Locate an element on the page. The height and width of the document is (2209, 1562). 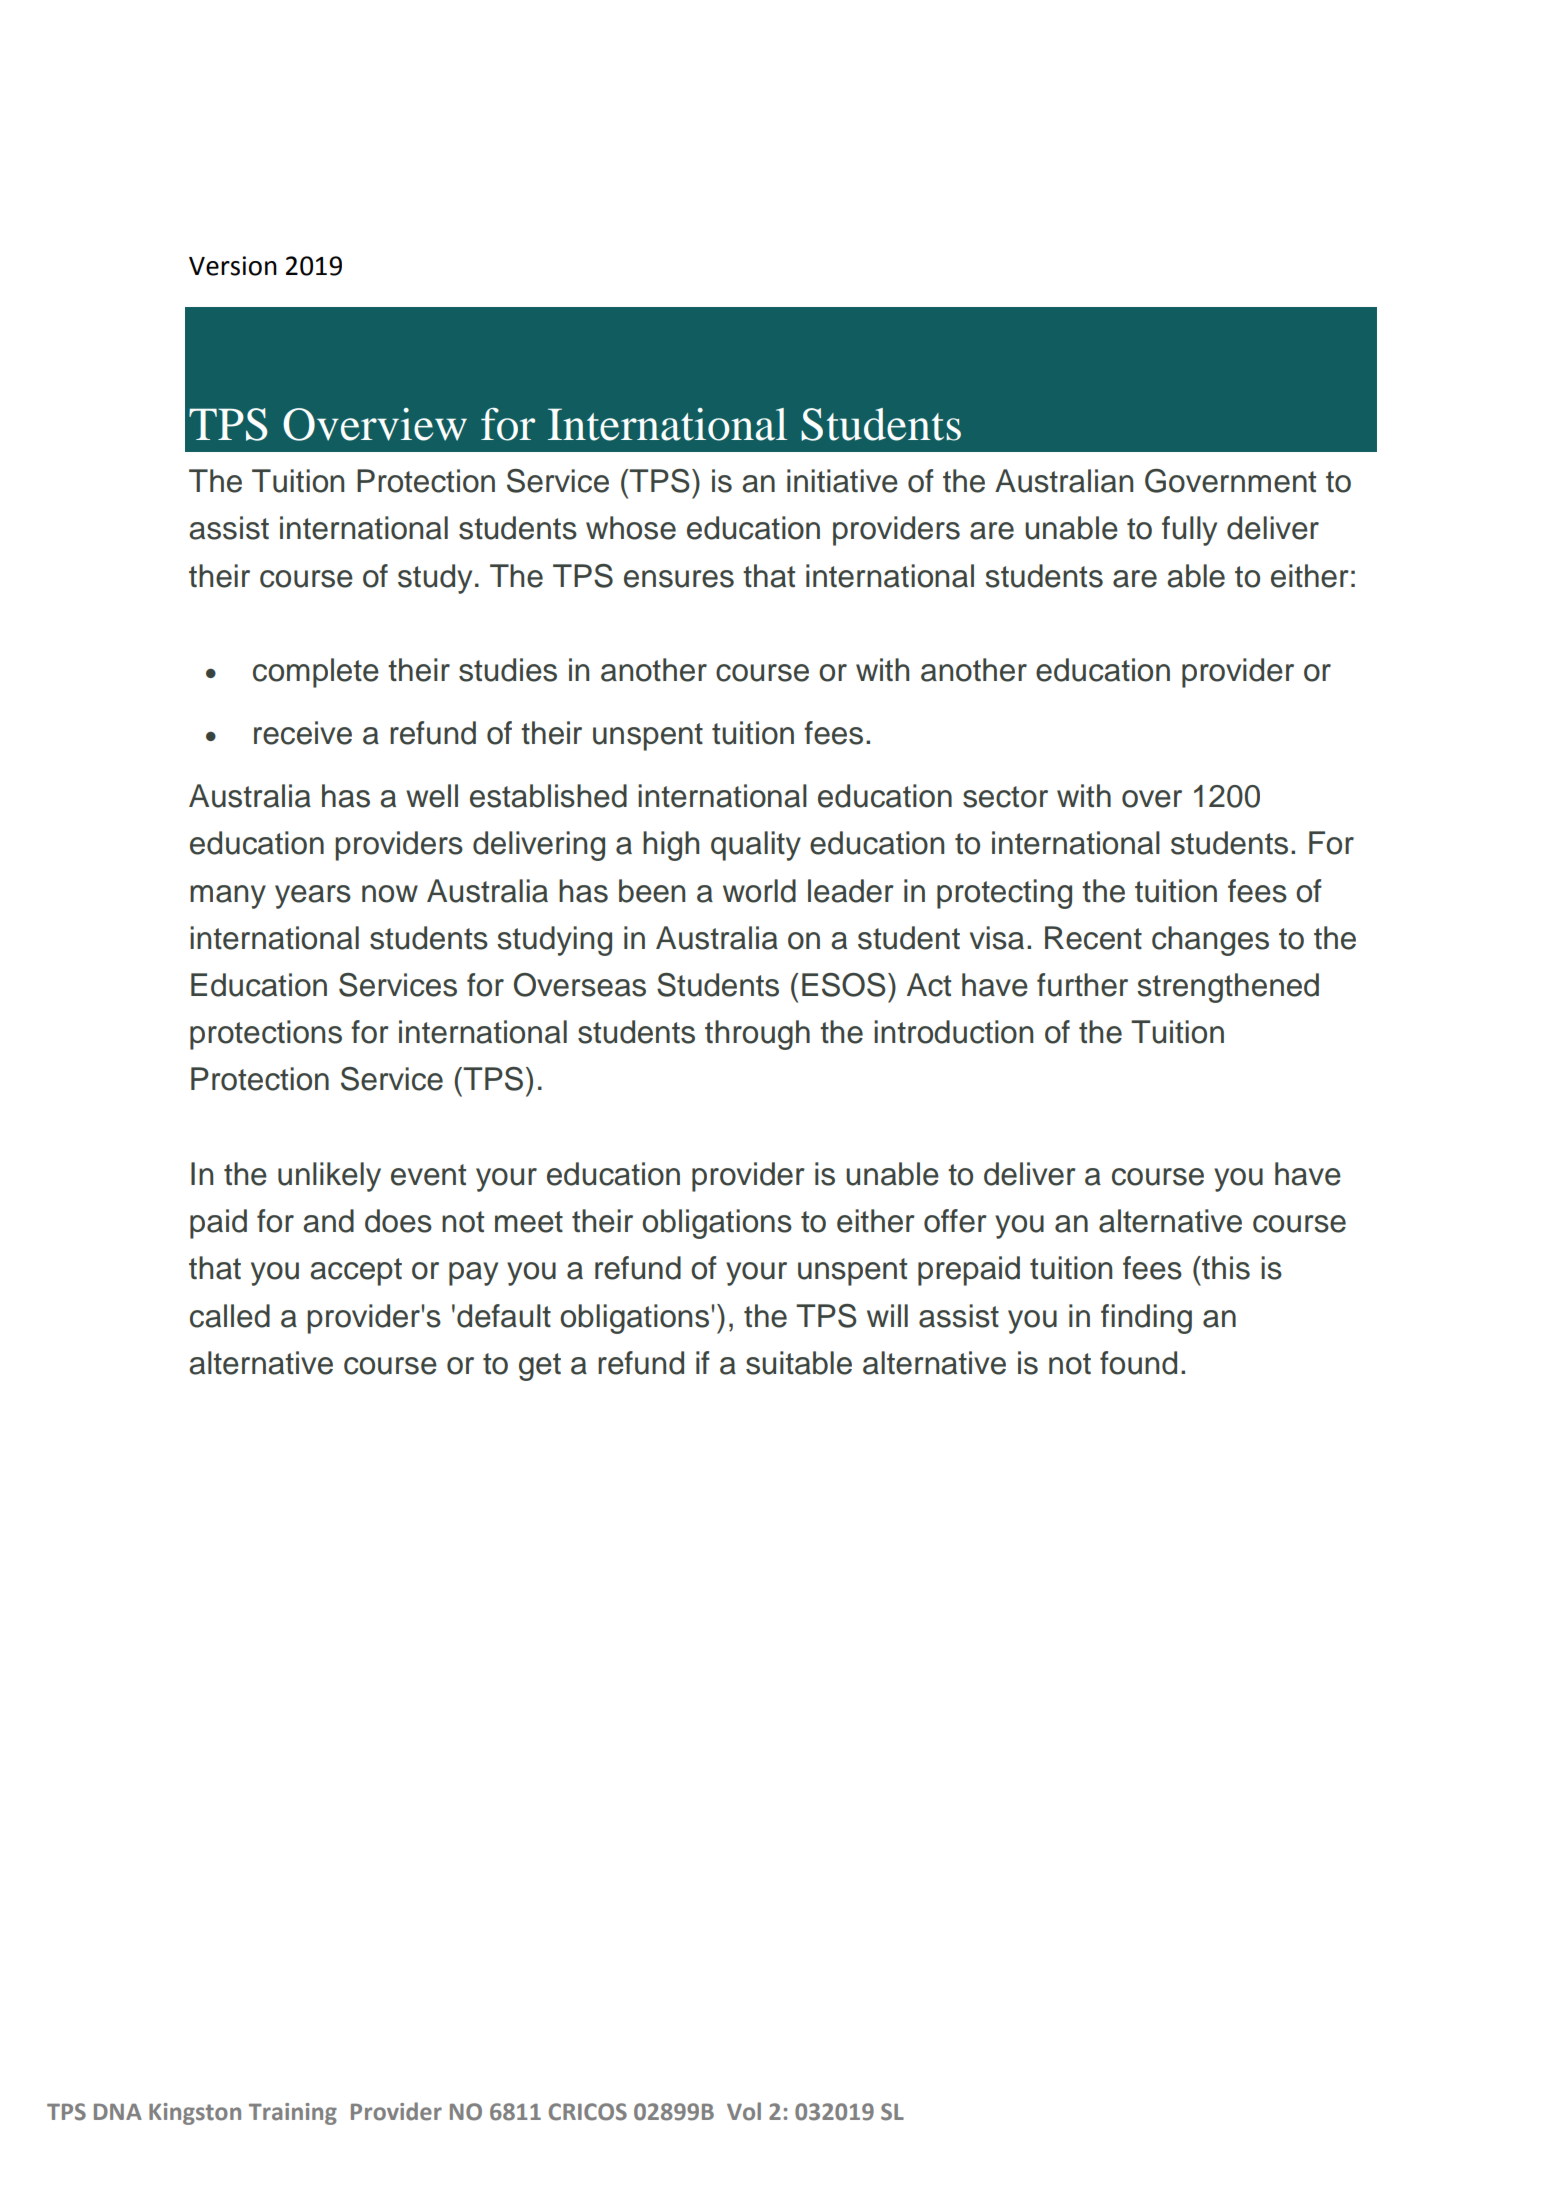
called is located at coordinates (230, 1316).
